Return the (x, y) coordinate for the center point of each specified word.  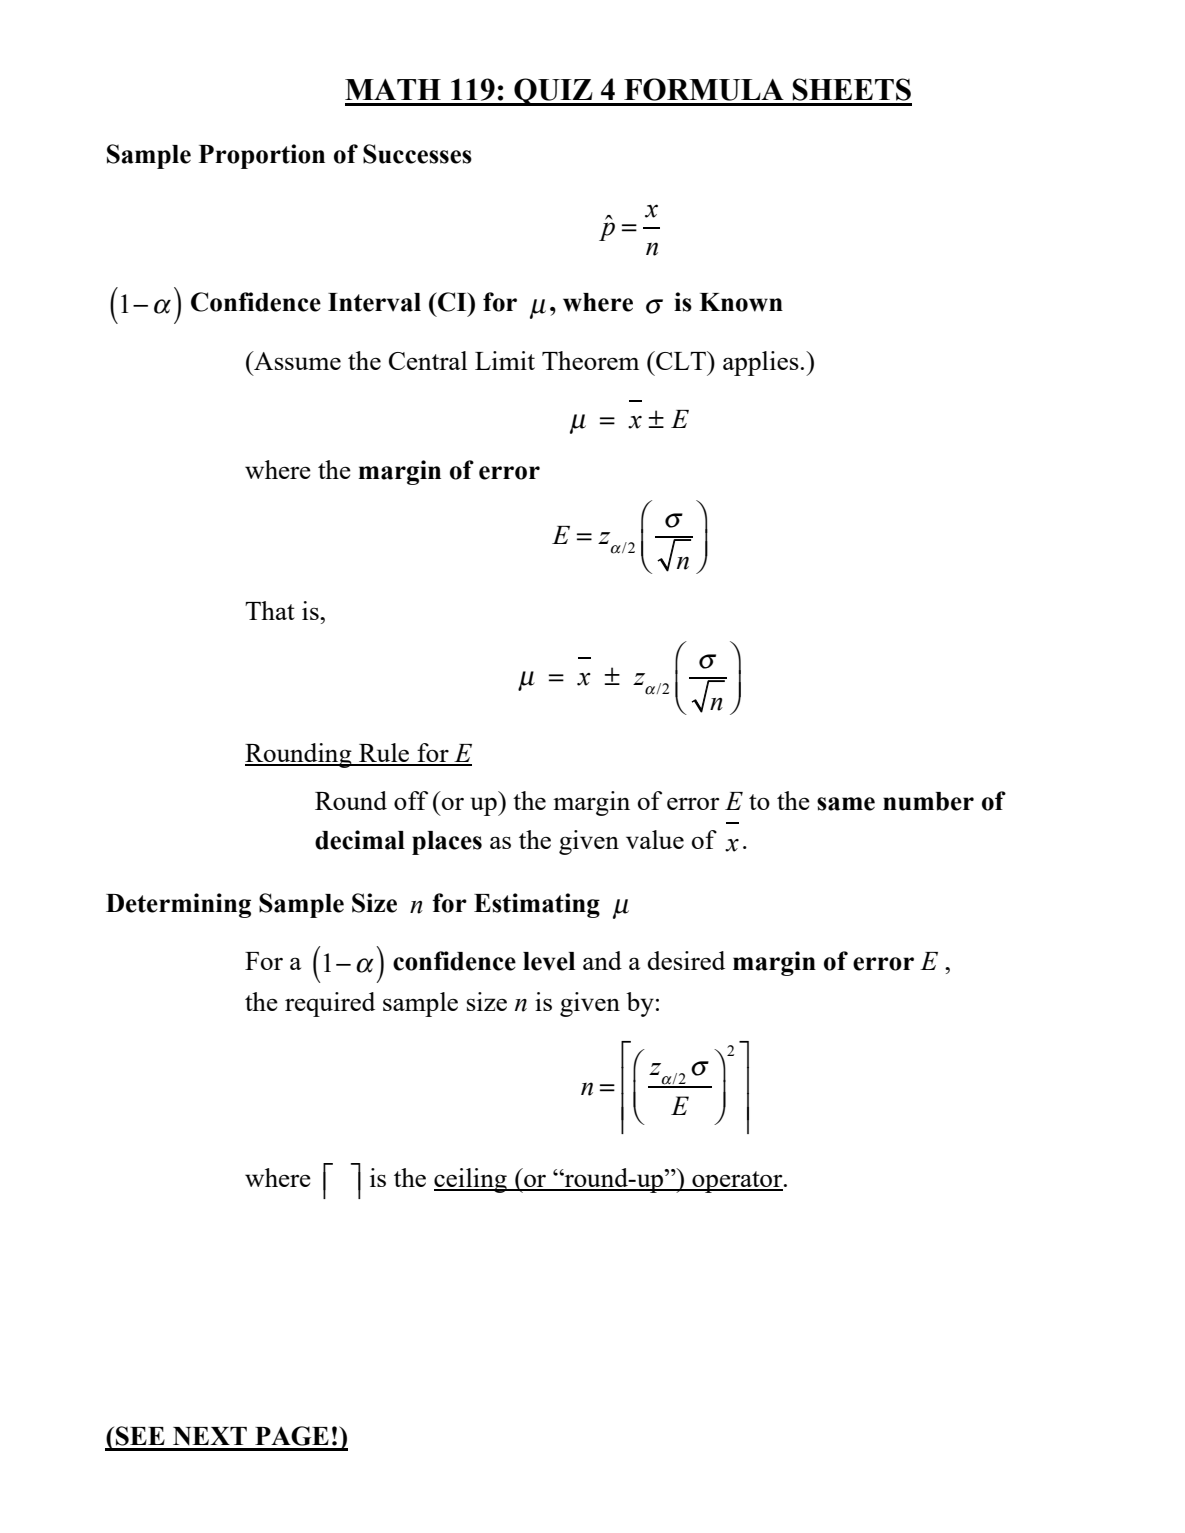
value (655, 839)
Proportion (262, 156)
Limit (505, 360)
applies (761, 363)
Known (741, 302)
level (549, 961)
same (846, 804)
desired (686, 960)
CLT (681, 360)
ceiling (471, 1180)
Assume (296, 360)
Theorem (590, 360)
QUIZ (553, 92)
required (330, 1004)
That (270, 610)
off (411, 800)
